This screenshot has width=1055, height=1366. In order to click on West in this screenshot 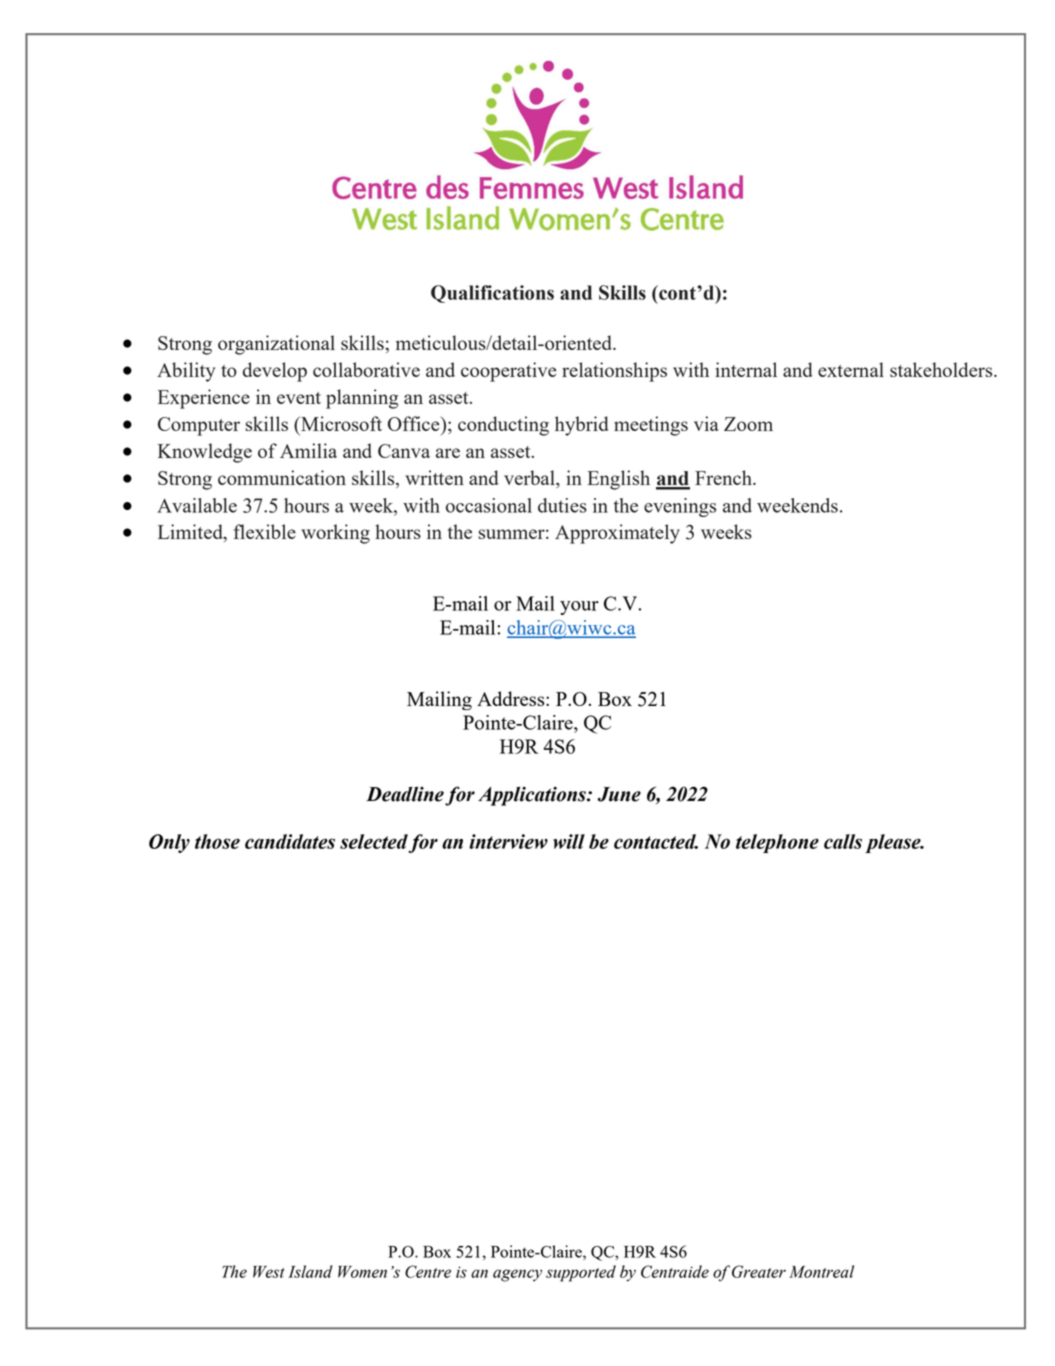, I will do `click(269, 1272)`.
